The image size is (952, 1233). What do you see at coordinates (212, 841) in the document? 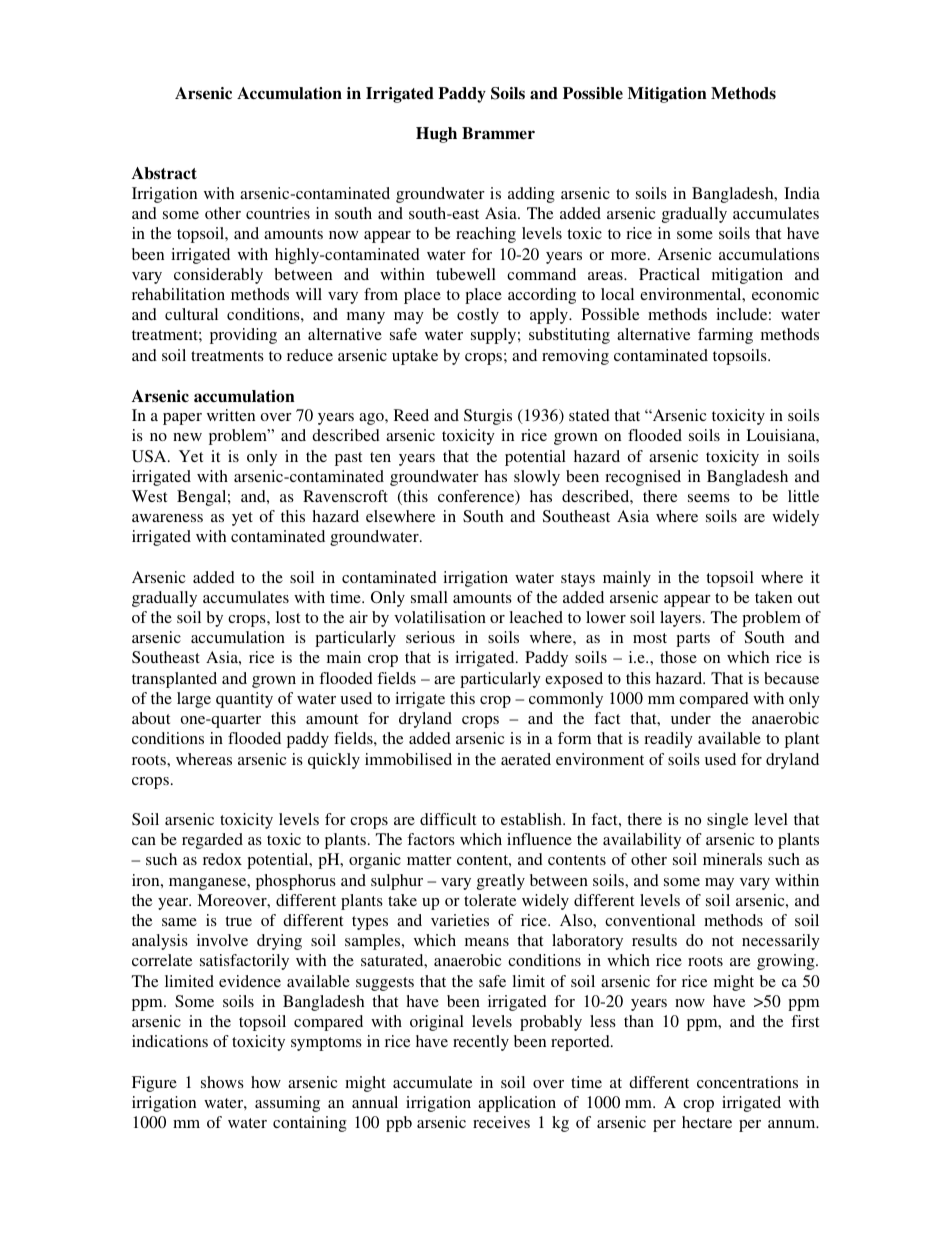
I see `regarded` at bounding box center [212, 841].
